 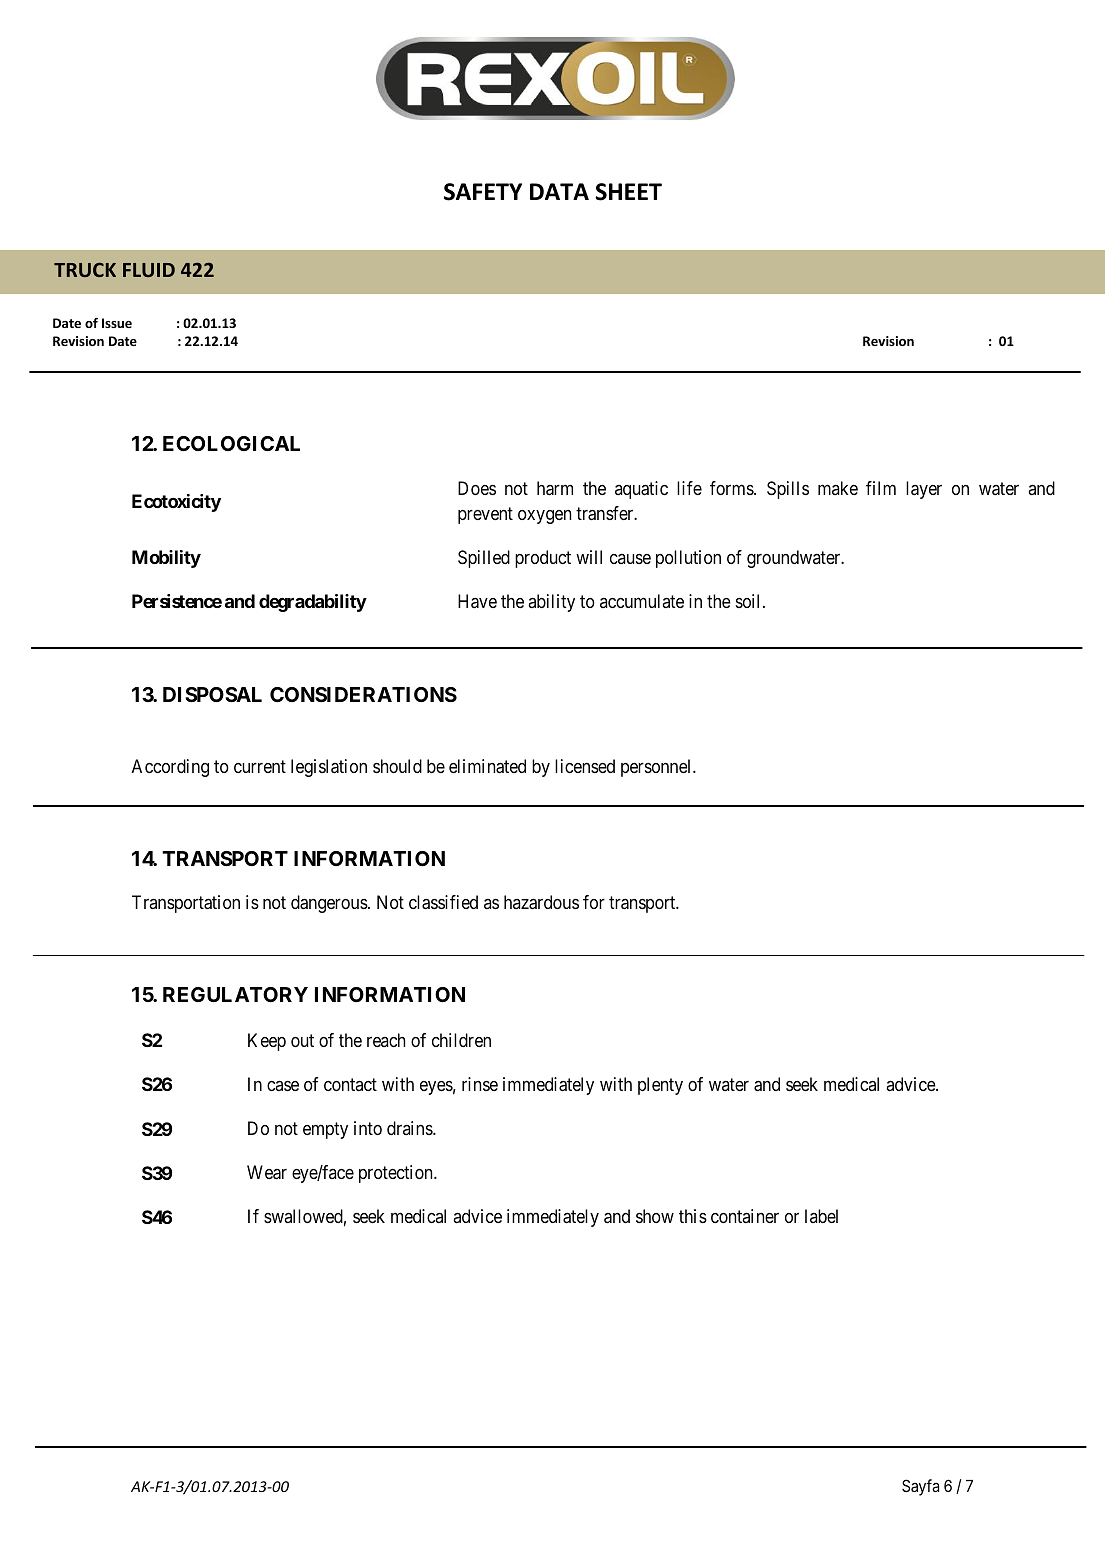 I want to click on personnel, so click(x=657, y=768).
